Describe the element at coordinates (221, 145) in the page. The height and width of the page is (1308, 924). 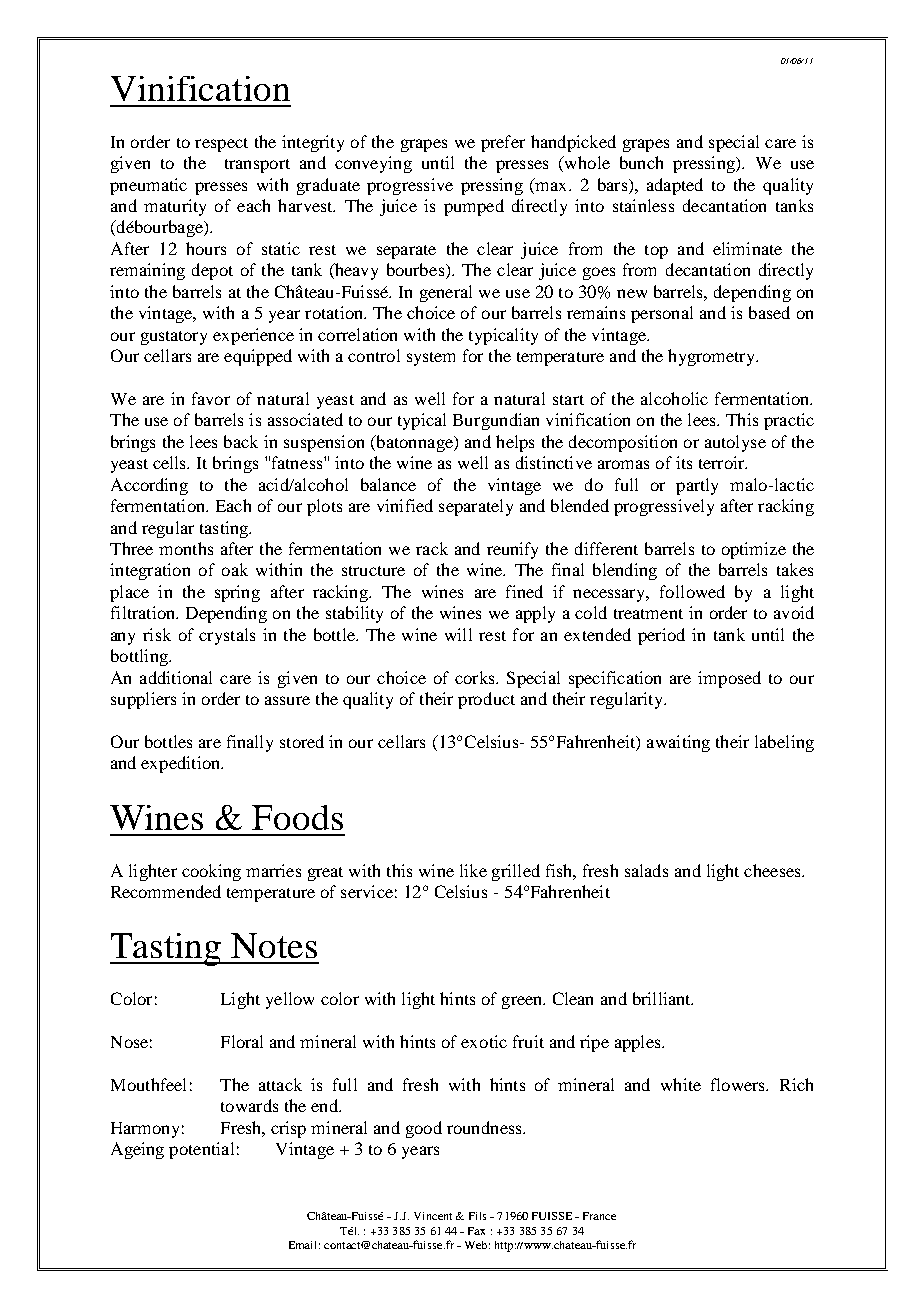
I see `respect` at that location.
